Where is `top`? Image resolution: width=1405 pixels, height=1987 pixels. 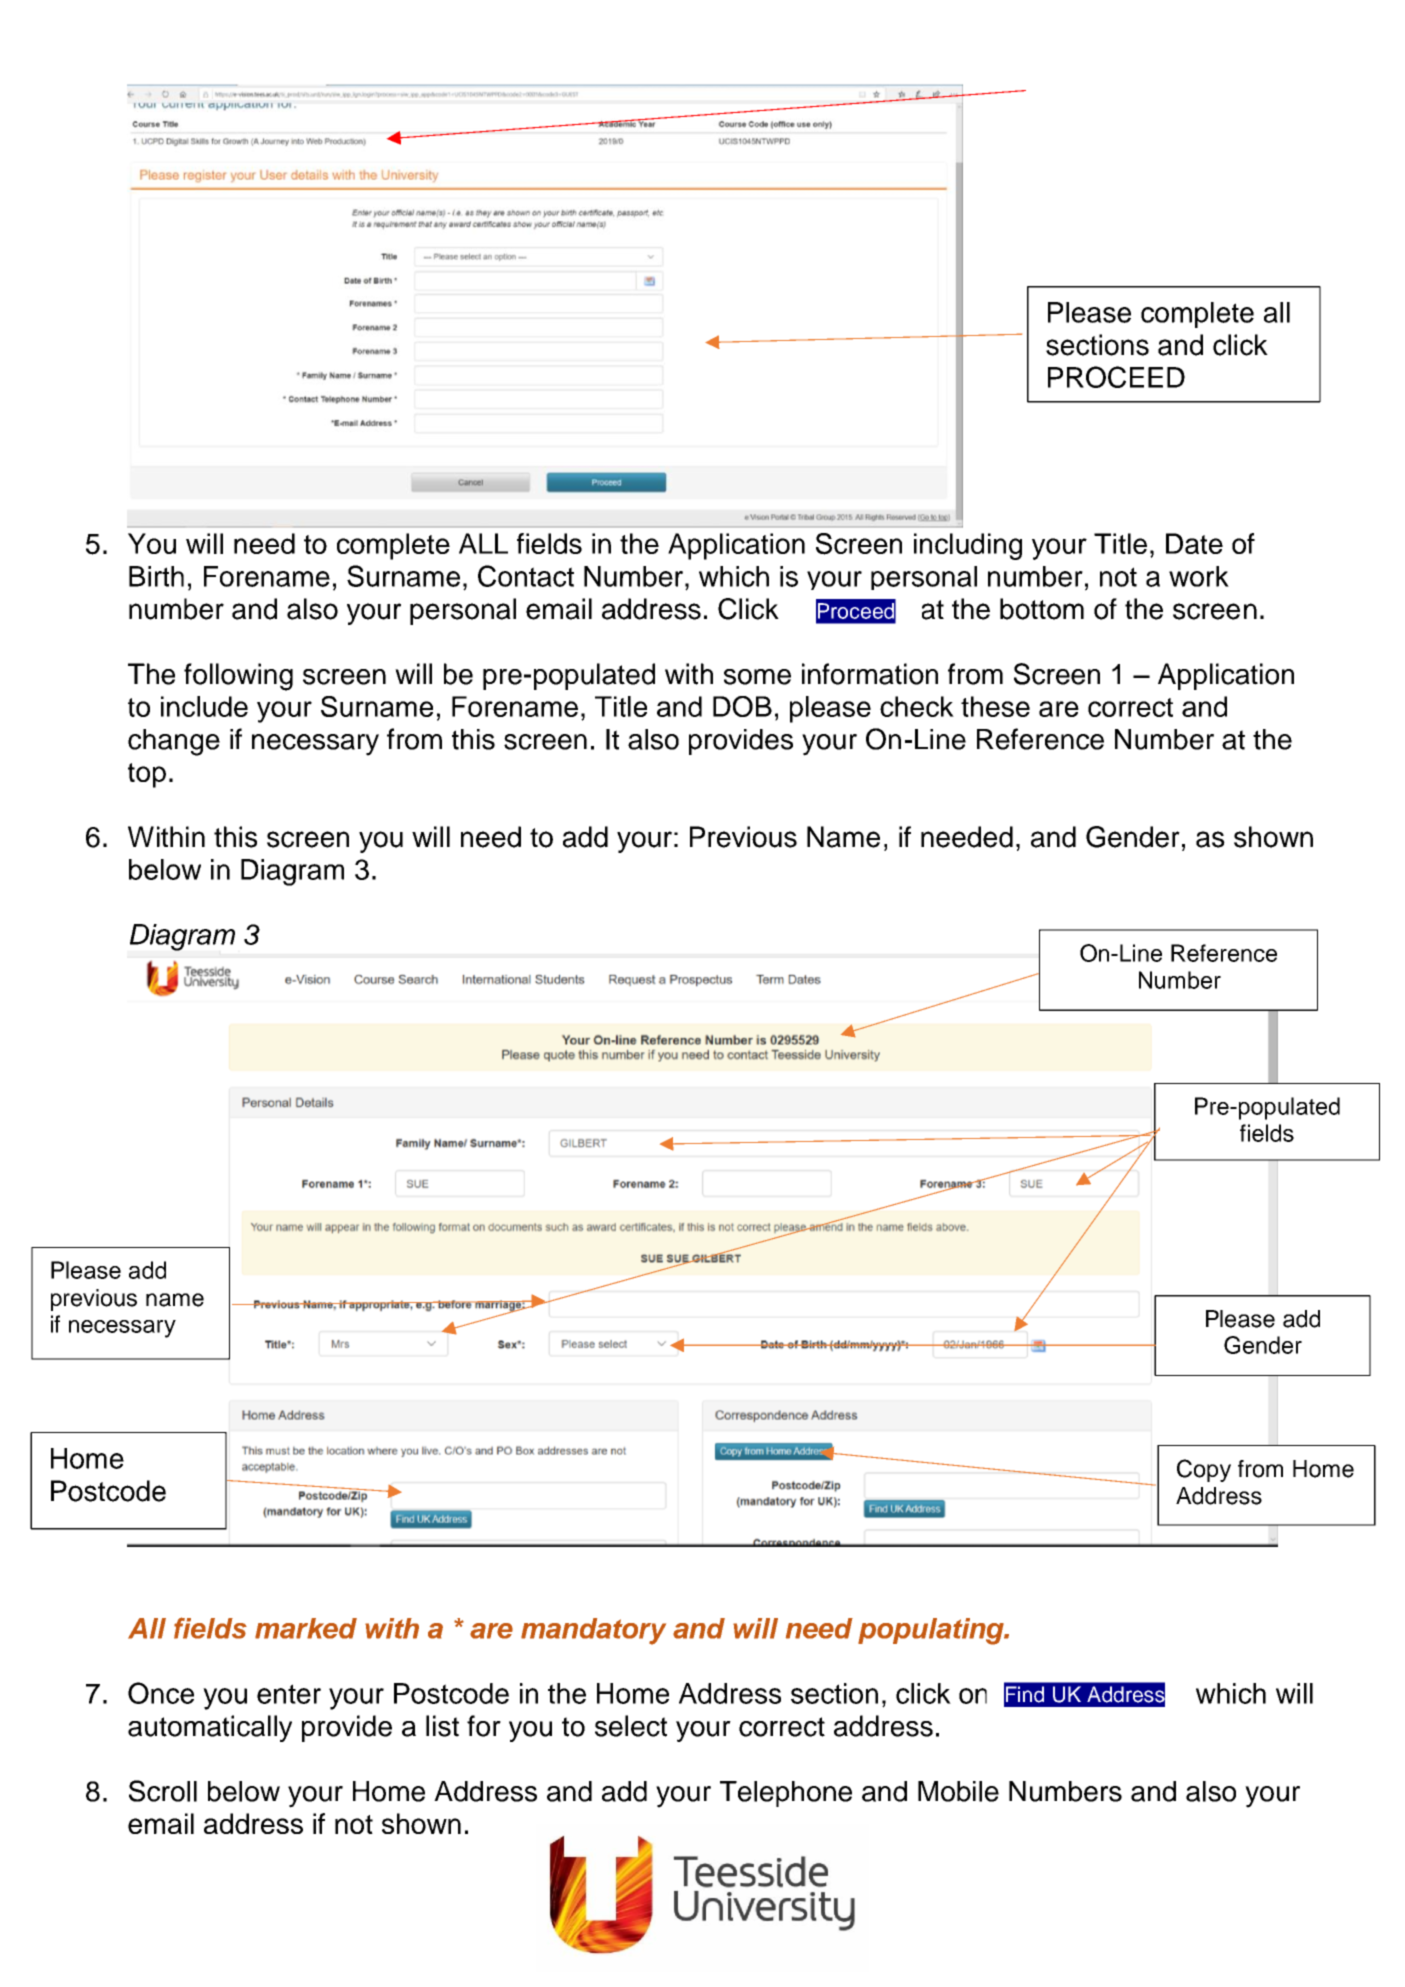
top is located at coordinates (147, 775).
